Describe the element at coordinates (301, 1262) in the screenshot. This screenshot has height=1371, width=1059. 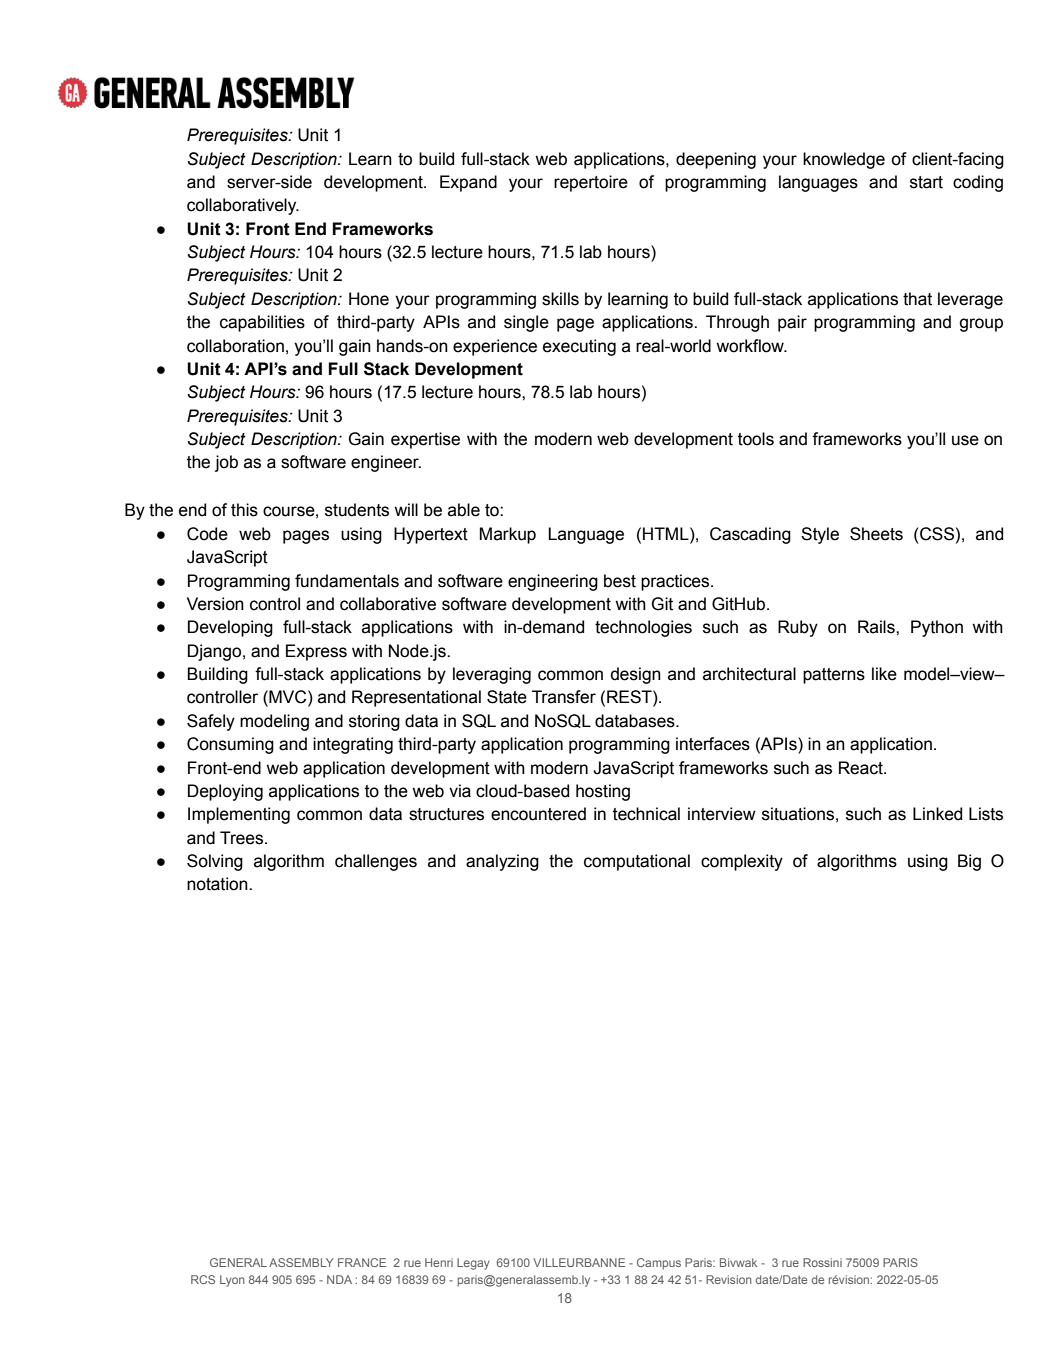
I see `ASSEMBLY` at that location.
